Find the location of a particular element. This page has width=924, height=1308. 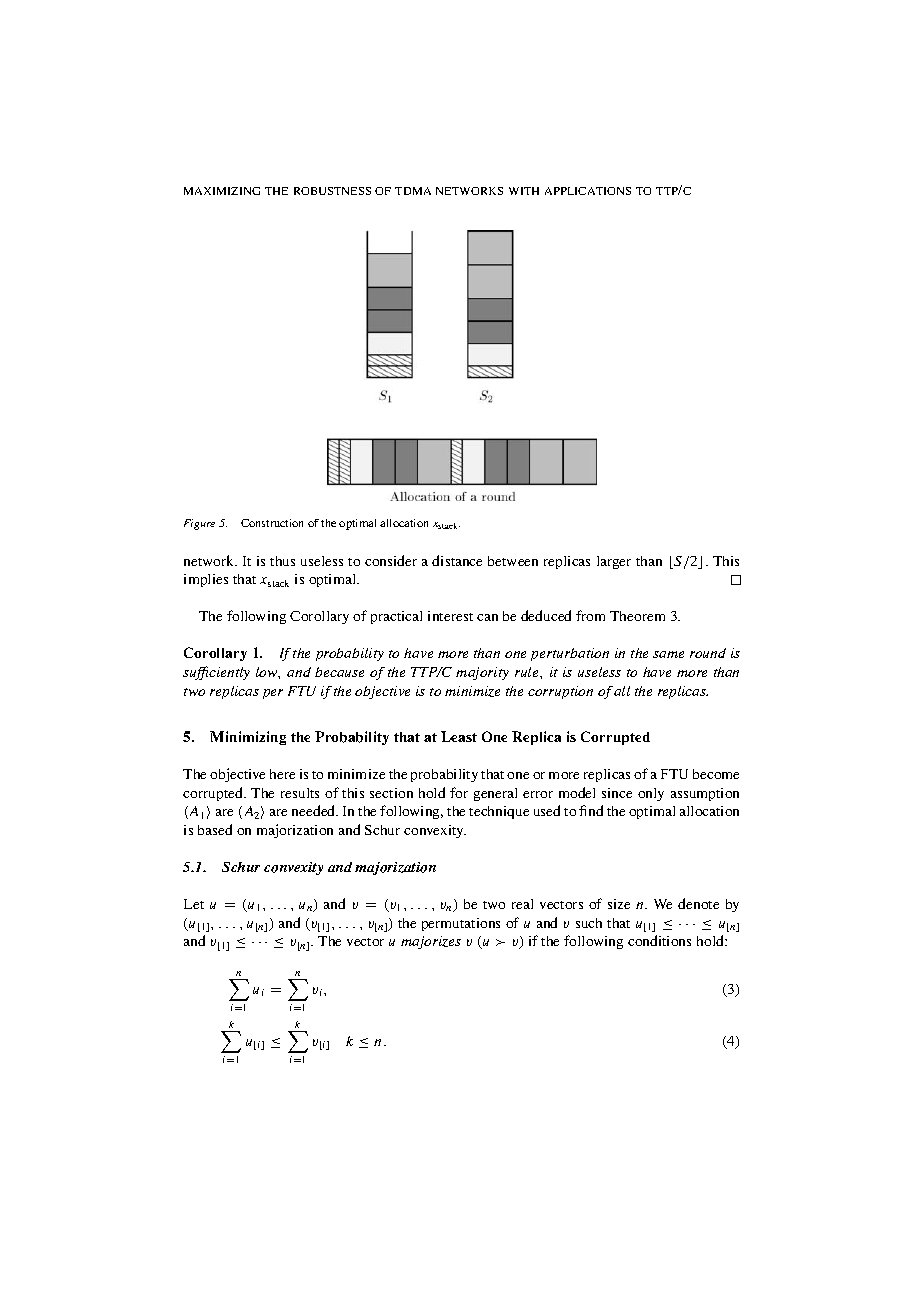

only is located at coordinates (651, 794).
